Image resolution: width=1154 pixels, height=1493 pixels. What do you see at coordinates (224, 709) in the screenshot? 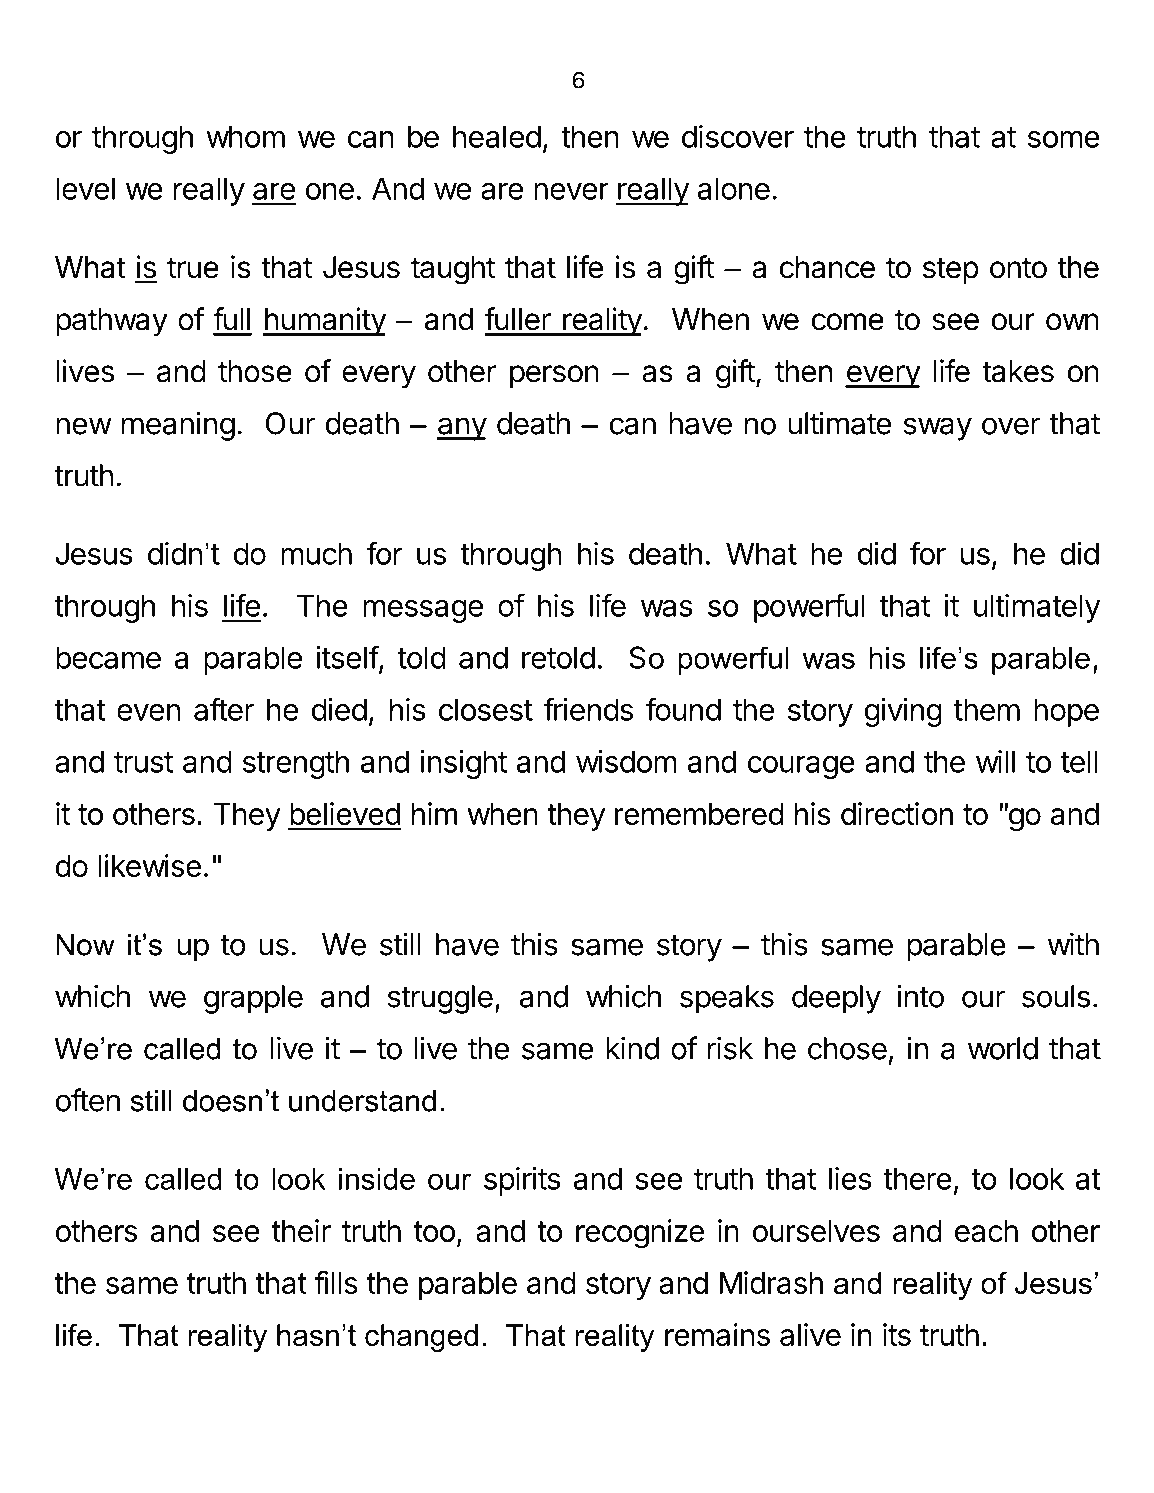
I see `after` at bounding box center [224, 709].
